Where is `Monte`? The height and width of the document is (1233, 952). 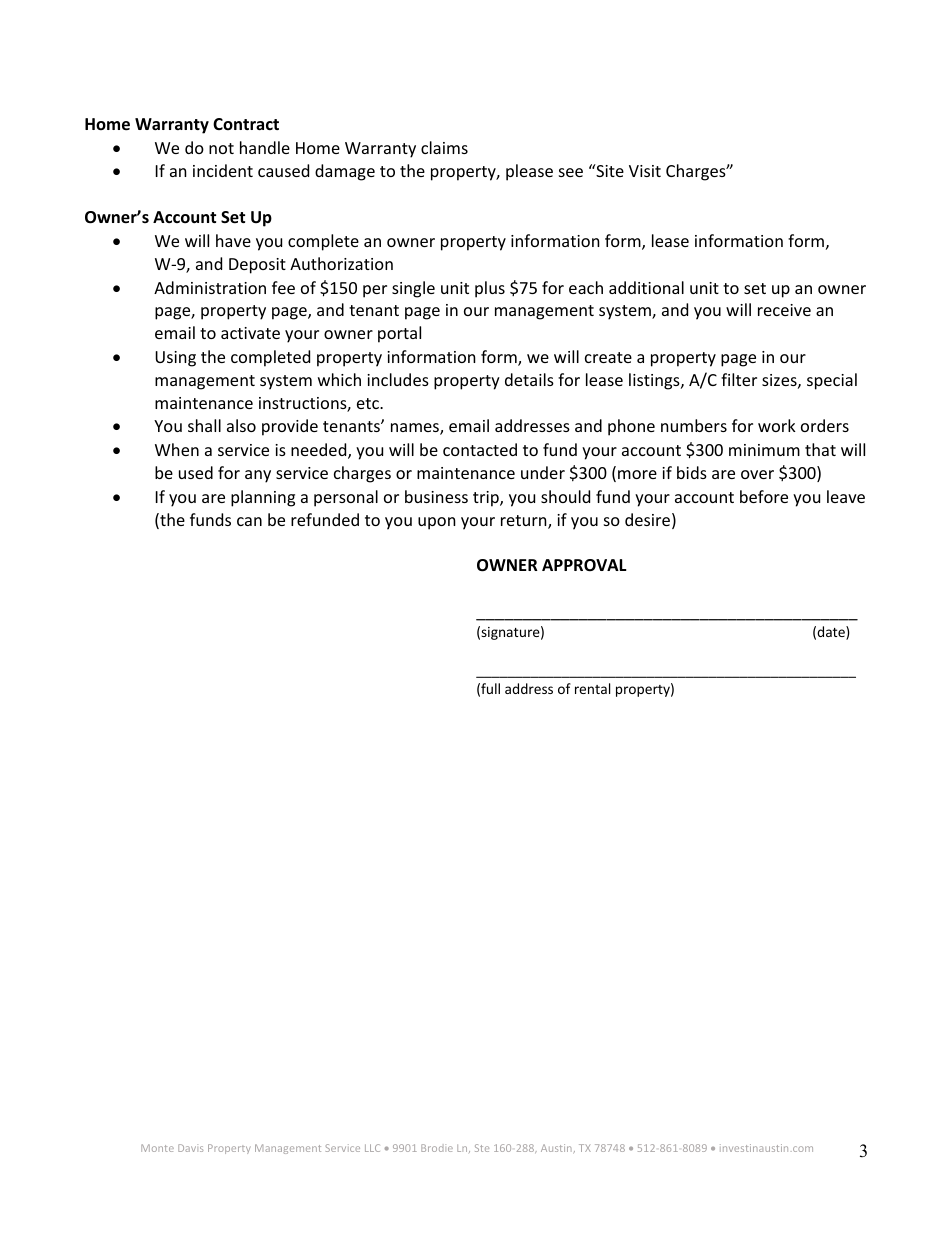
Monte is located at coordinates (157, 1148).
